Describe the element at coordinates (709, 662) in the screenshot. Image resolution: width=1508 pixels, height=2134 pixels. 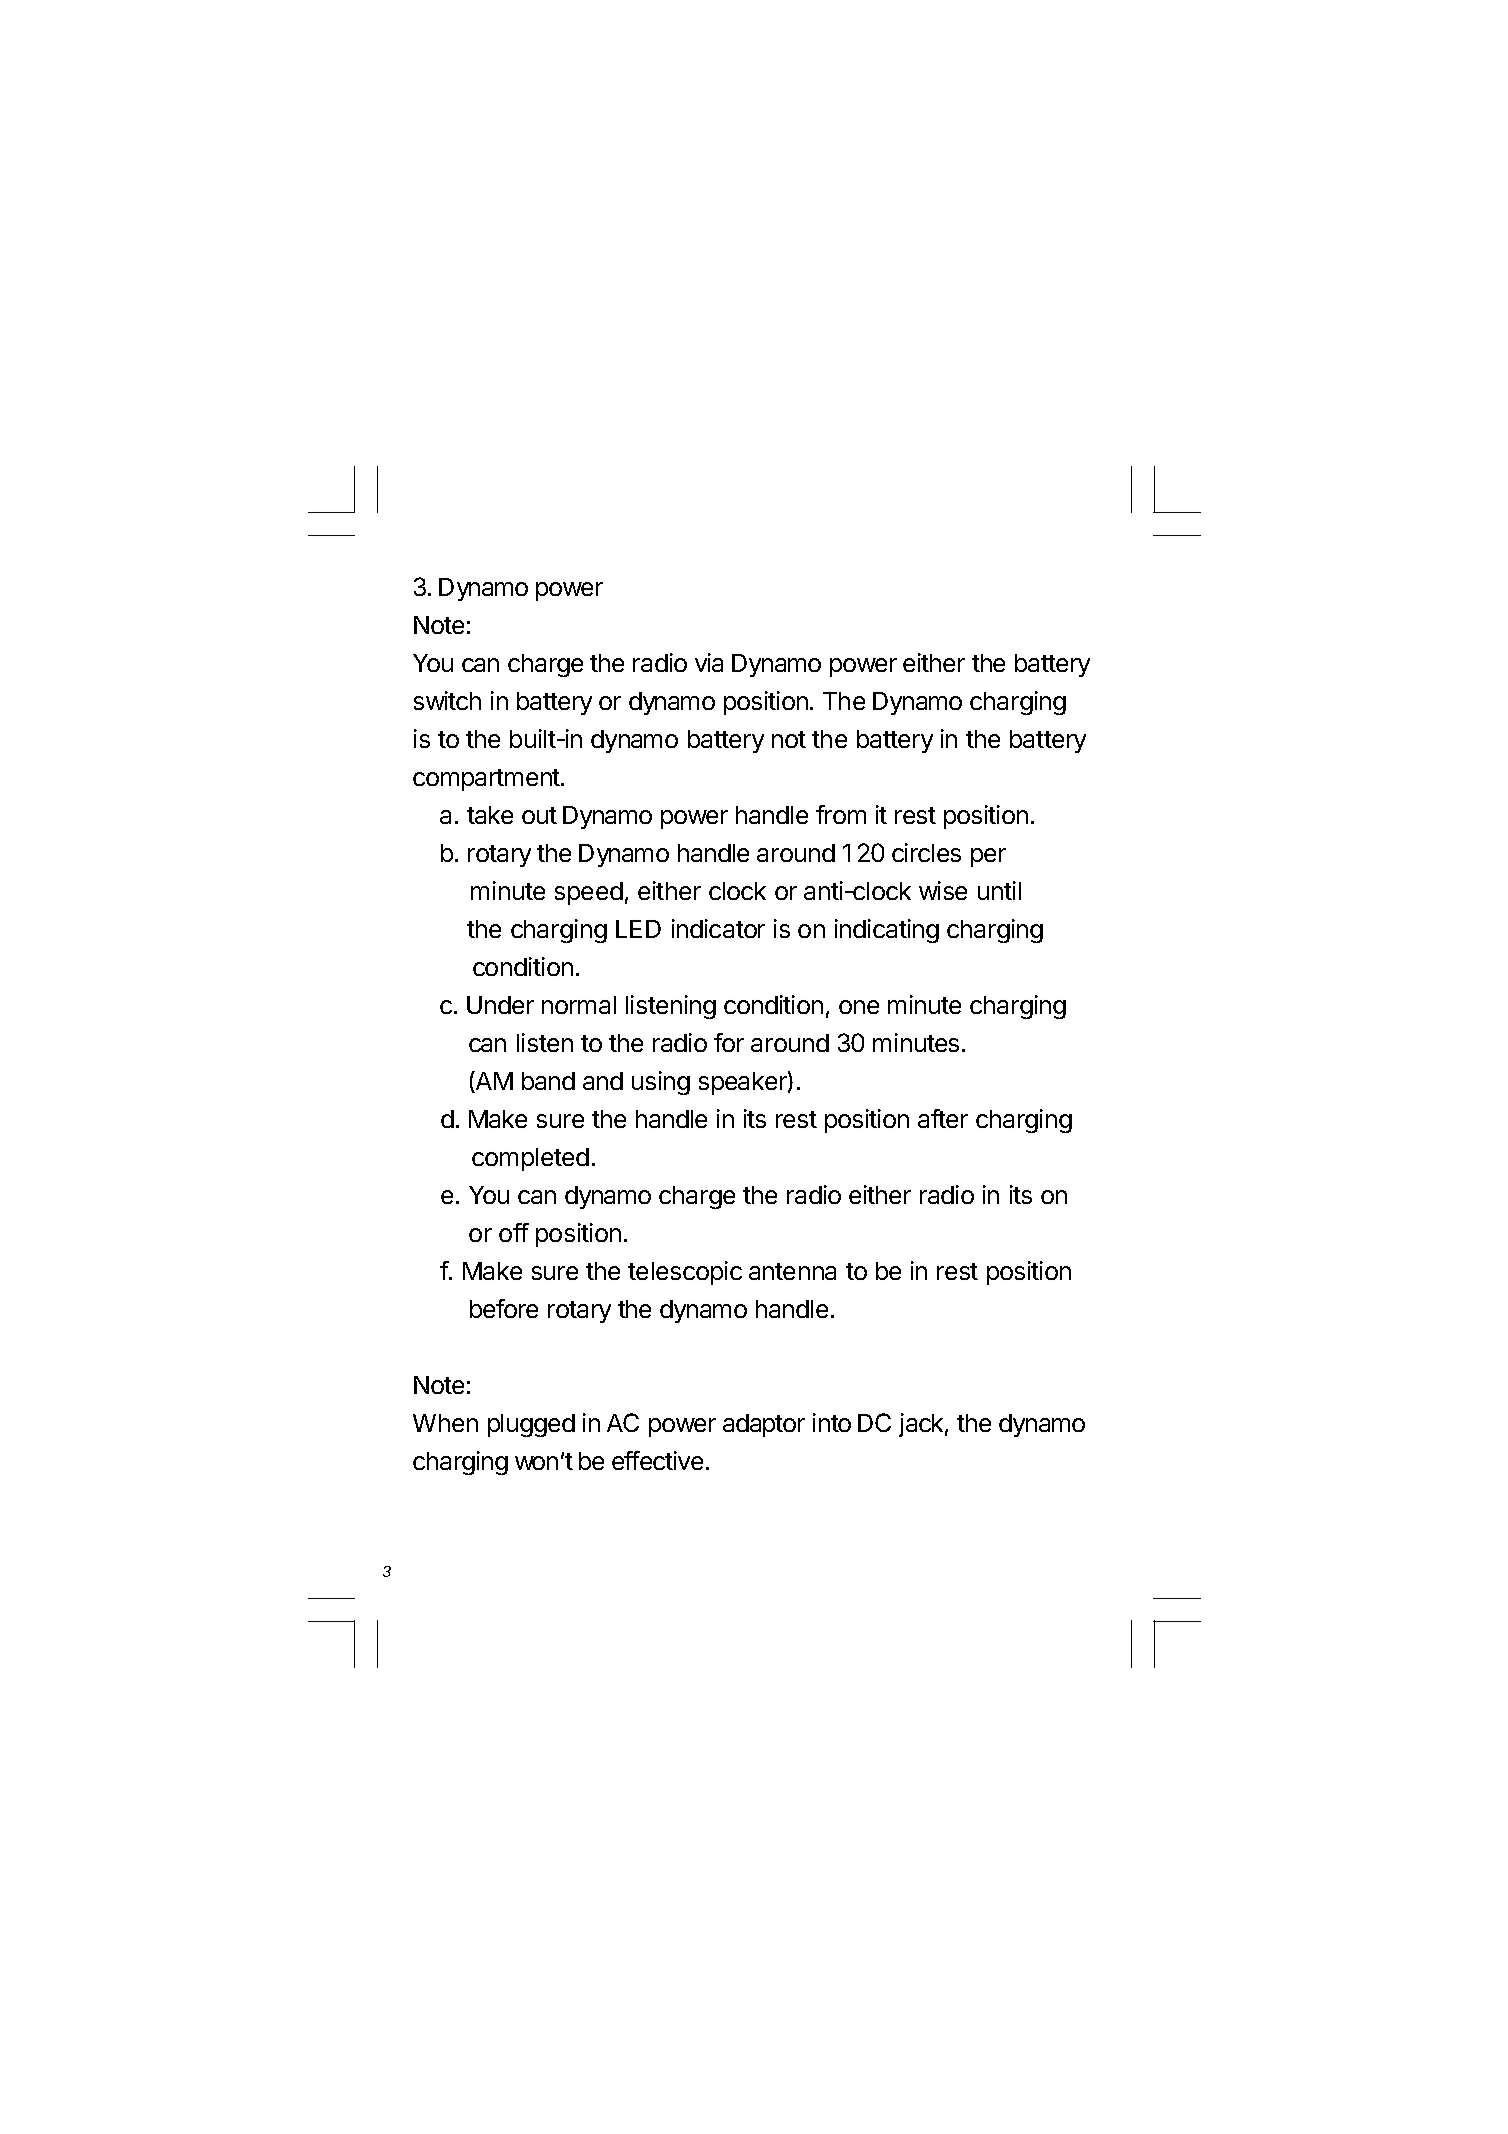
I see `via` at that location.
